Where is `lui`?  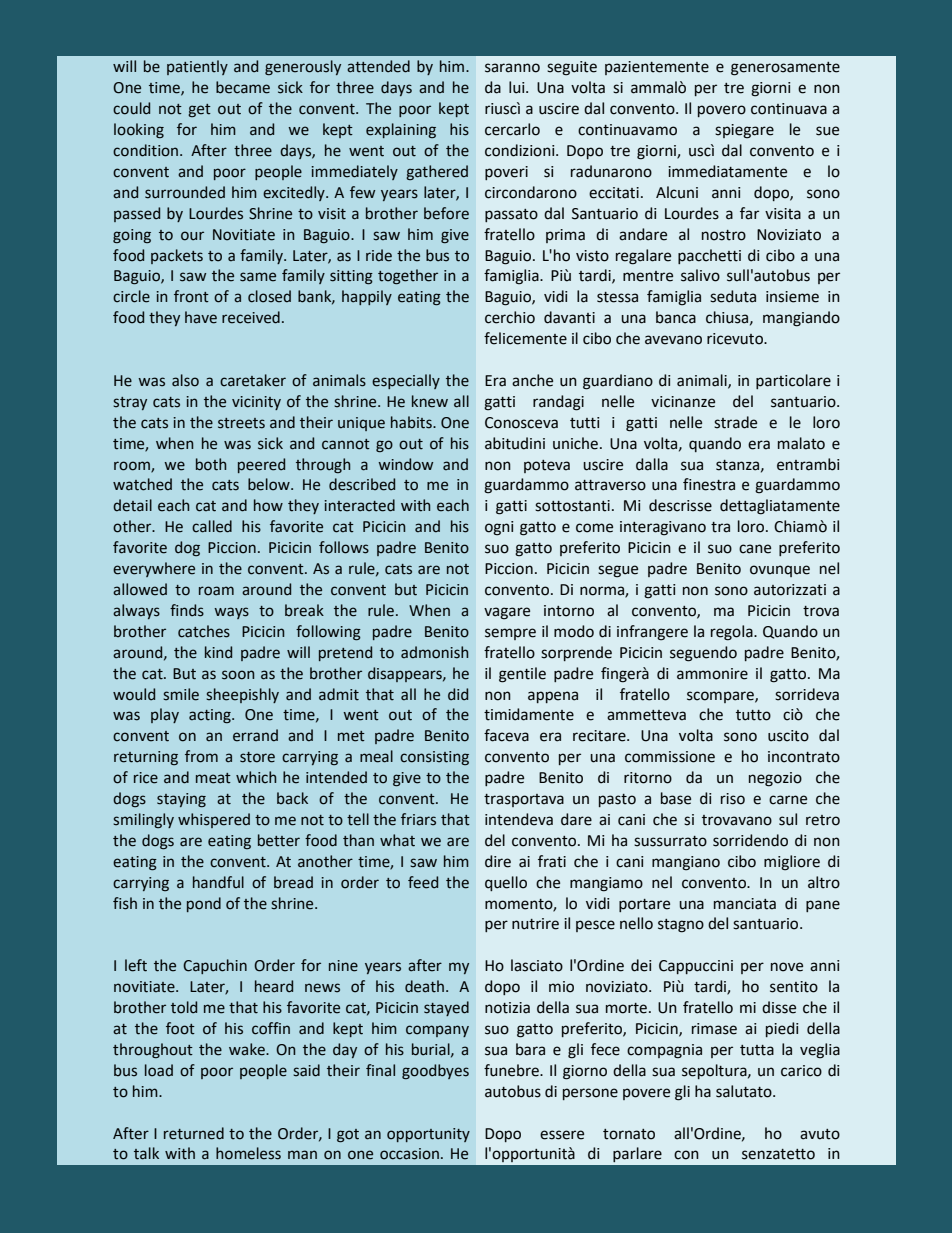 lui is located at coordinates (518, 87).
